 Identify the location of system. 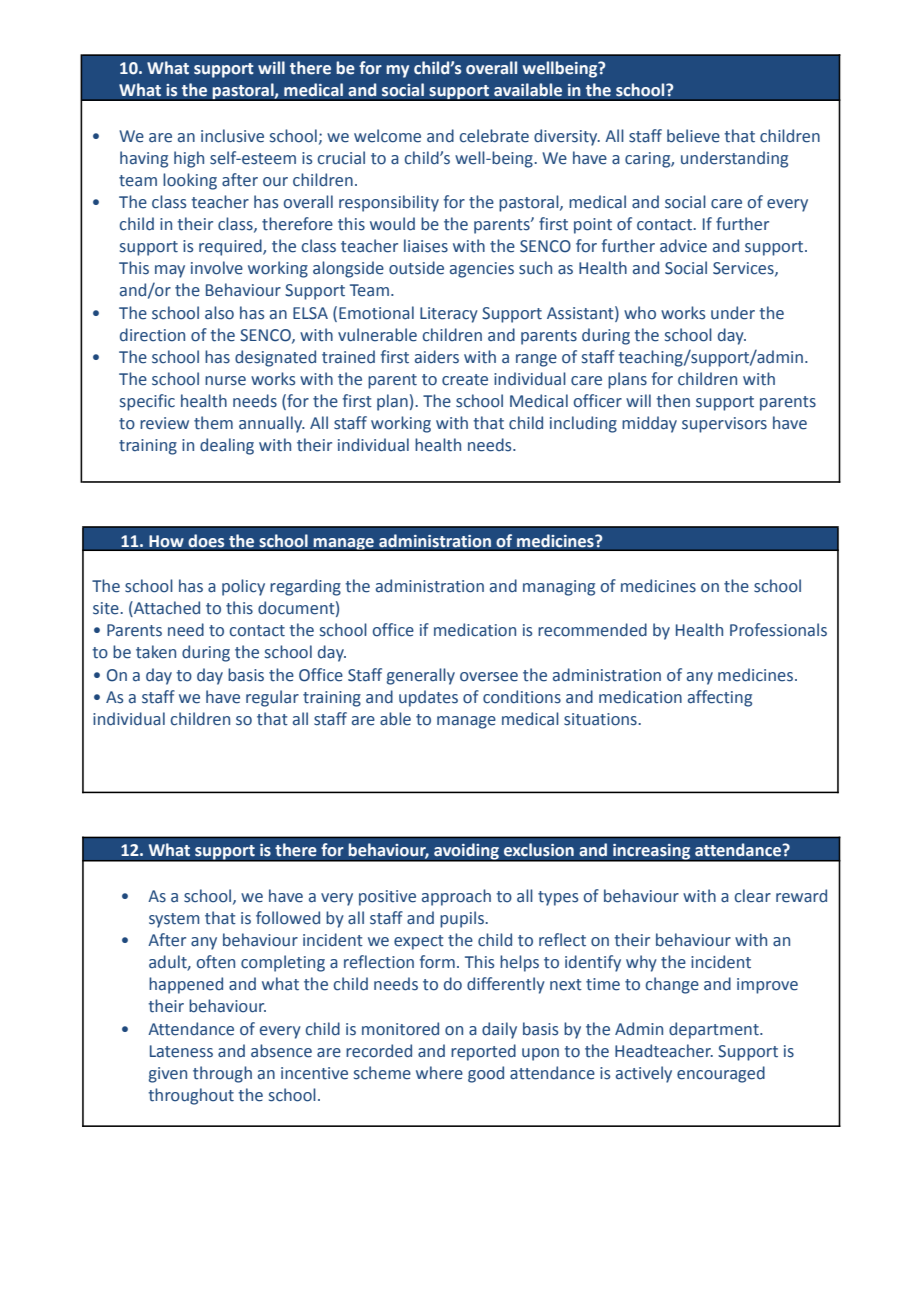
(174, 920).
